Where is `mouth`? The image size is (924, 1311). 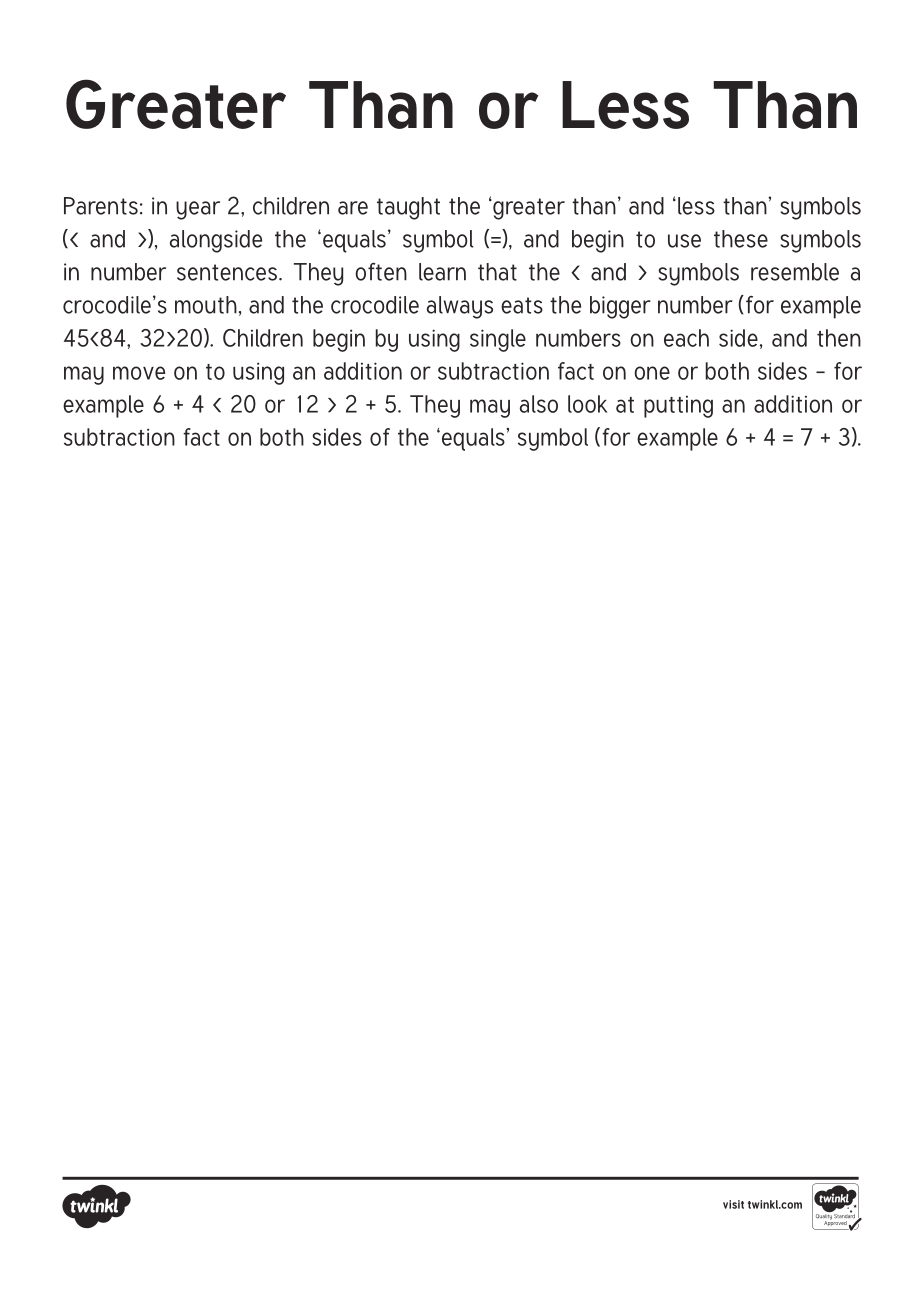 mouth is located at coordinates (206, 305).
